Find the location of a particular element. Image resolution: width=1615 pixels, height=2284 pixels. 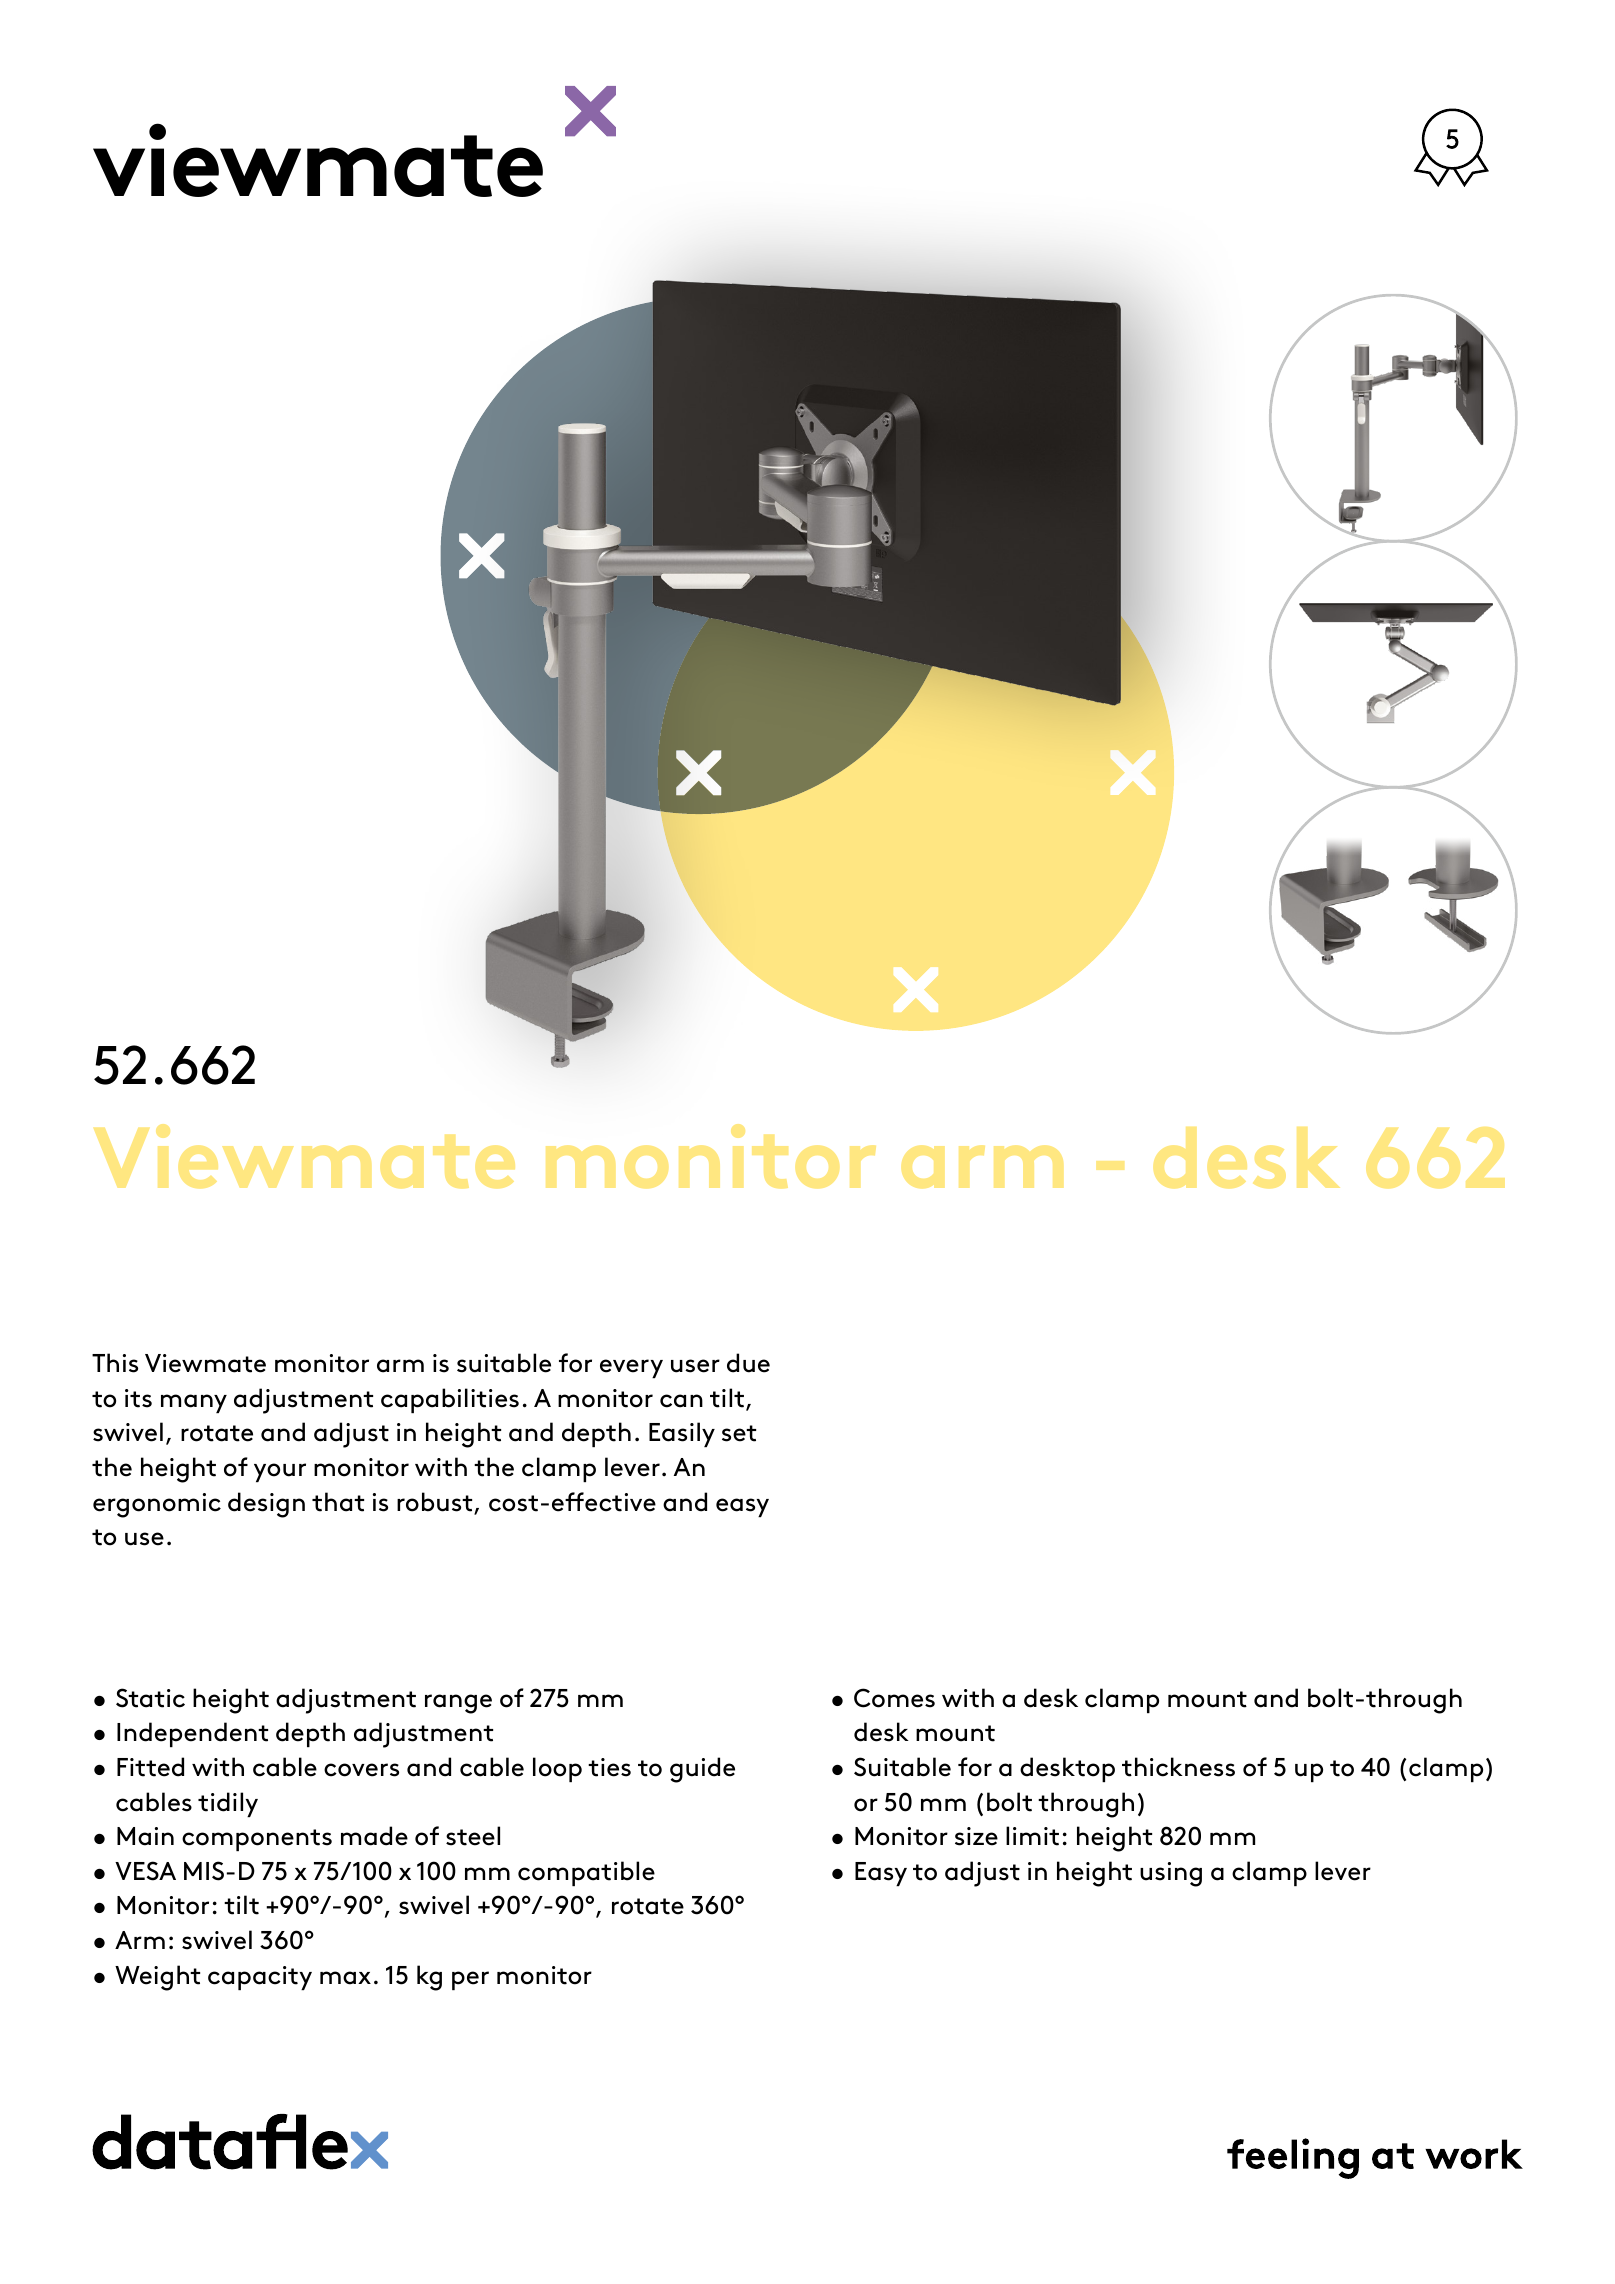

due is located at coordinates (748, 1363).
